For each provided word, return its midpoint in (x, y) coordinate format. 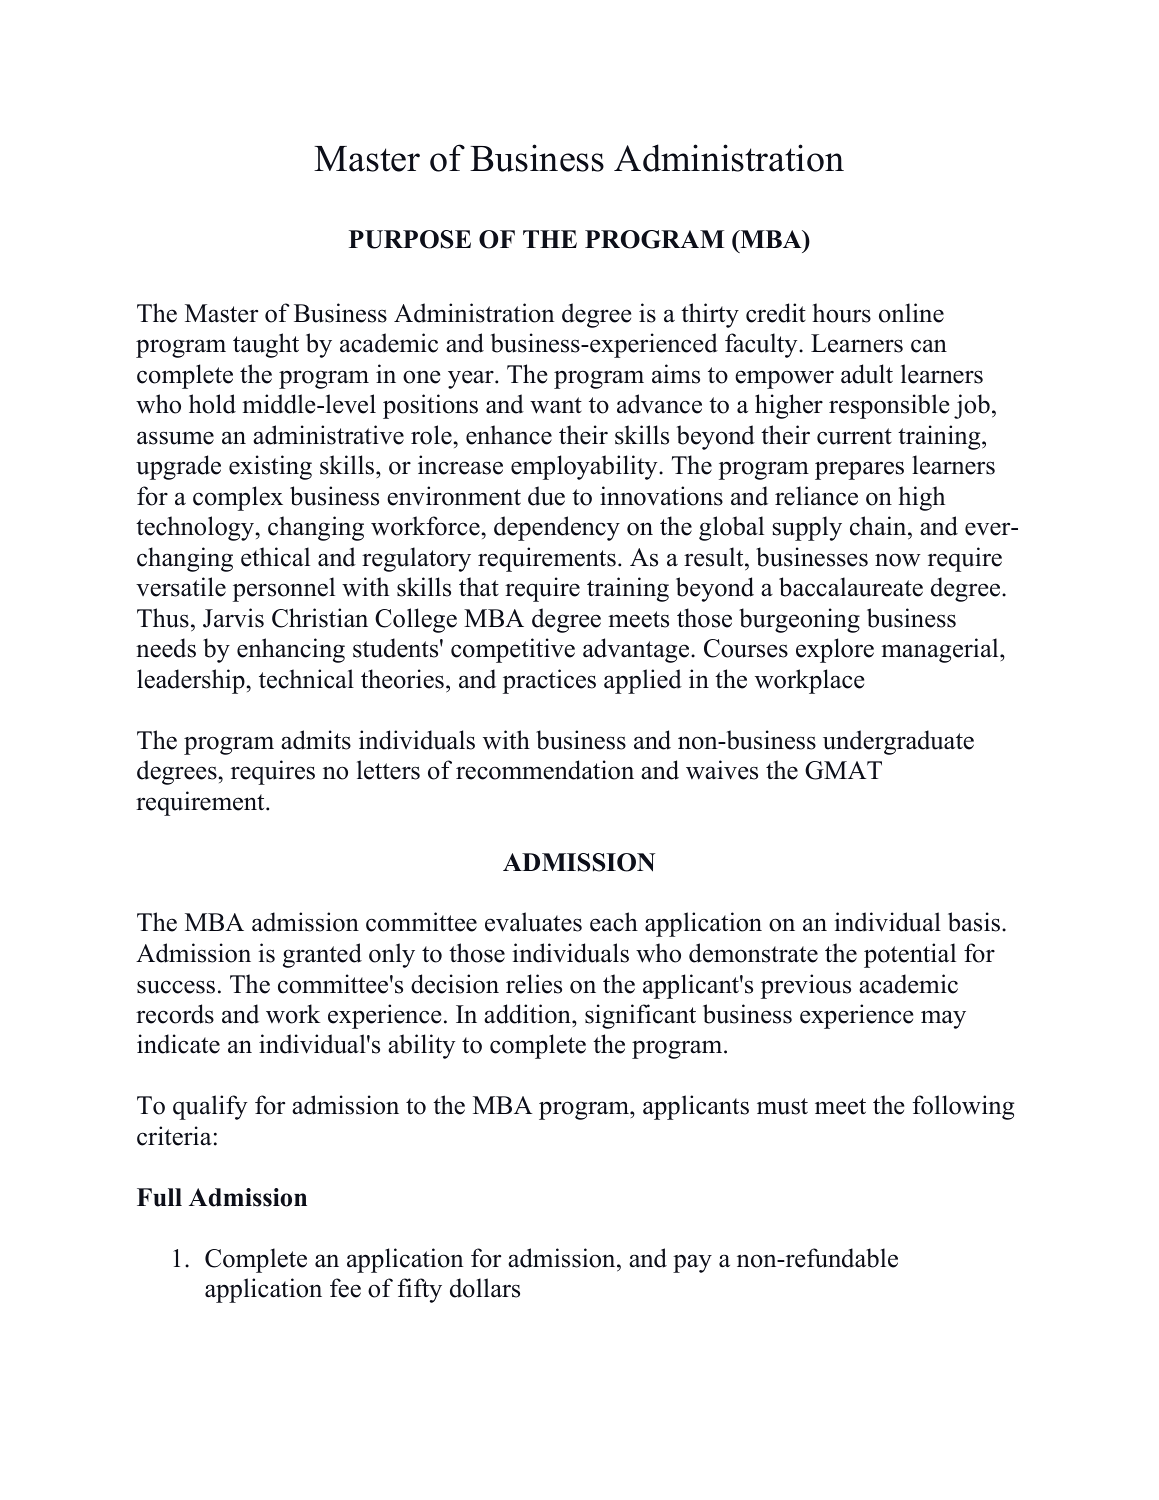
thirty (710, 315)
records (175, 1014)
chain (879, 526)
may (943, 1019)
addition (528, 1014)
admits (316, 740)
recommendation (545, 770)
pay (692, 1263)
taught (266, 345)
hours (842, 313)
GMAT (843, 770)
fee (345, 1288)
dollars (485, 1288)
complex (238, 498)
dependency (557, 528)
